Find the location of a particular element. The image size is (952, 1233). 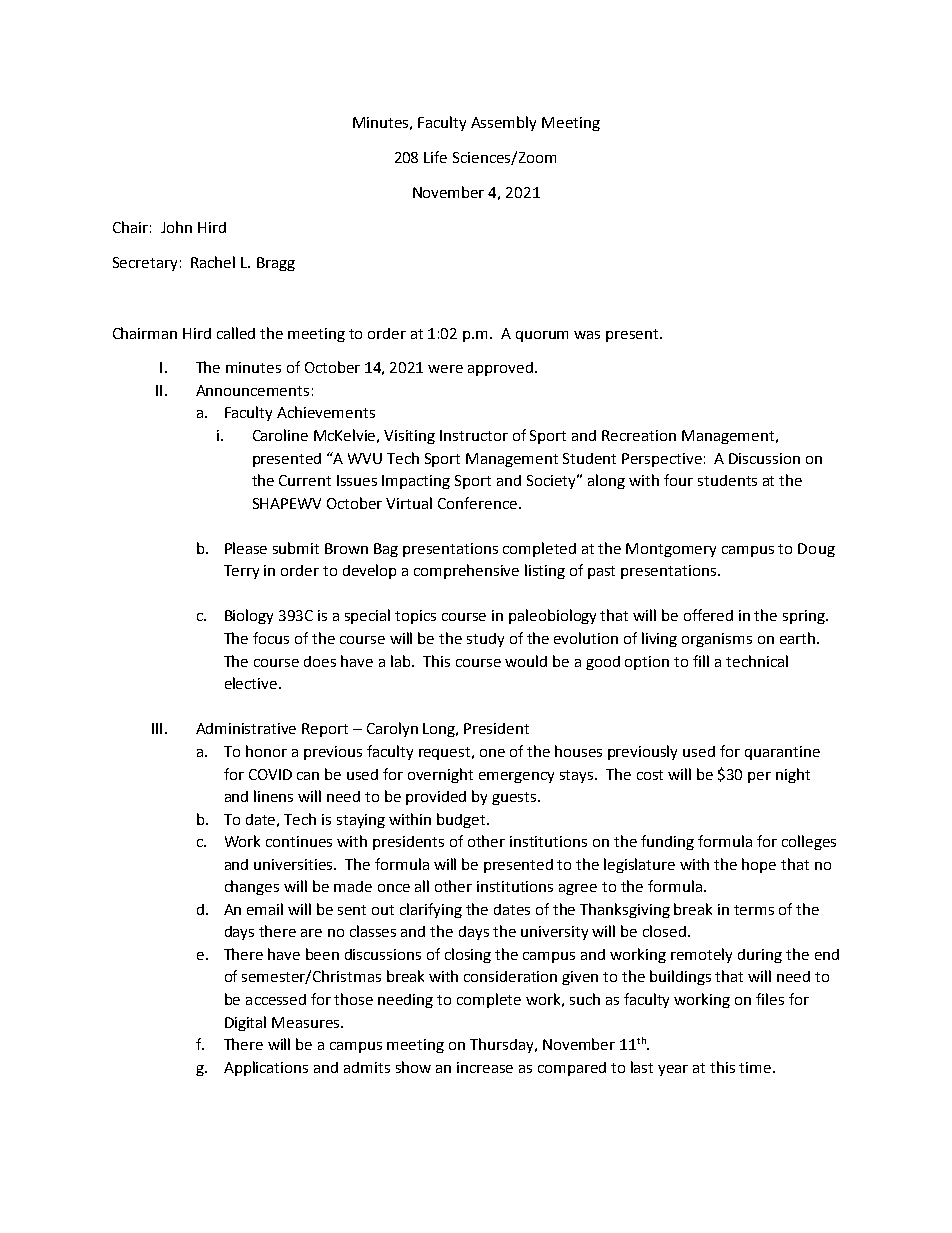

Assembly is located at coordinates (503, 123).
